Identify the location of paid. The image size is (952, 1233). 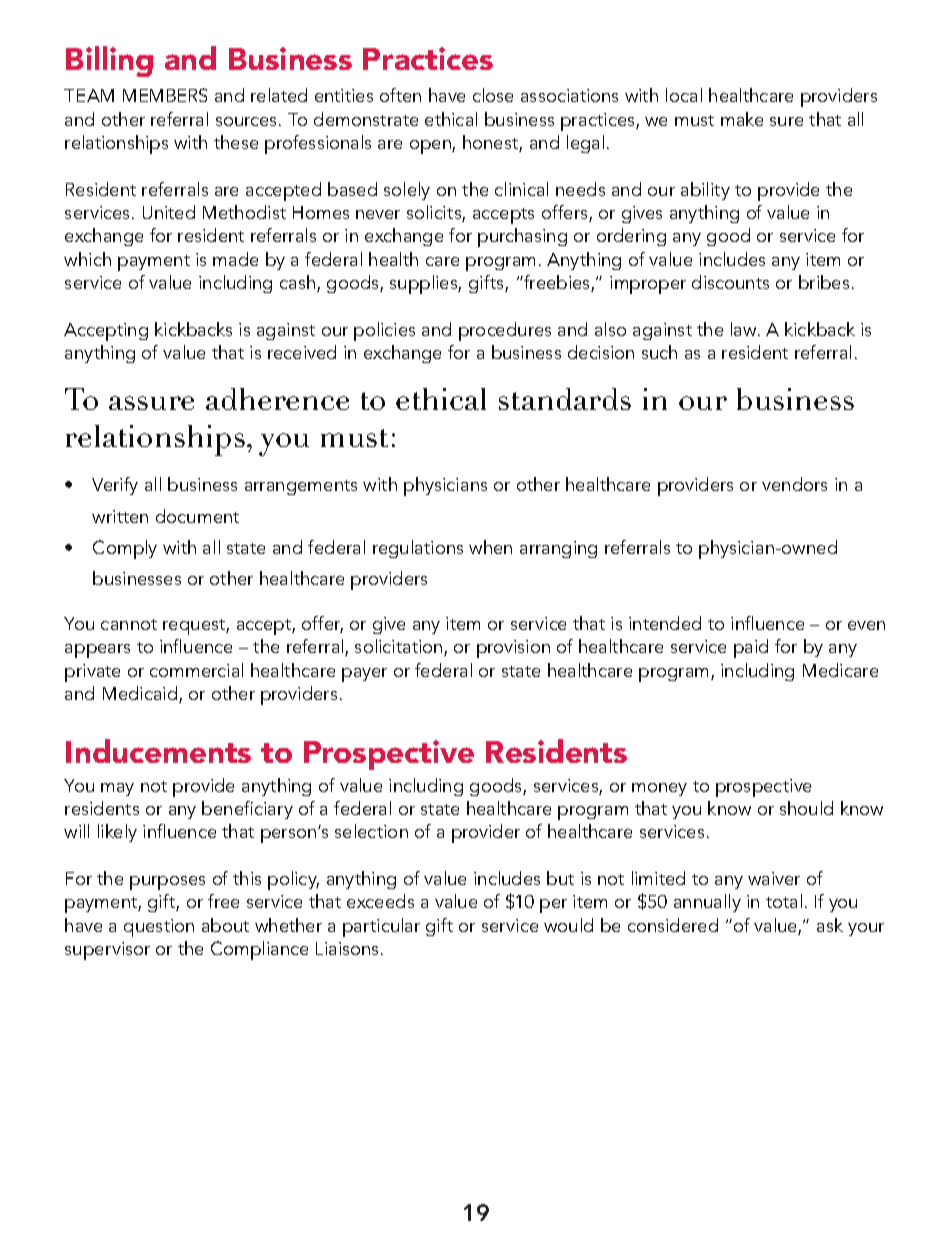
(751, 648).
